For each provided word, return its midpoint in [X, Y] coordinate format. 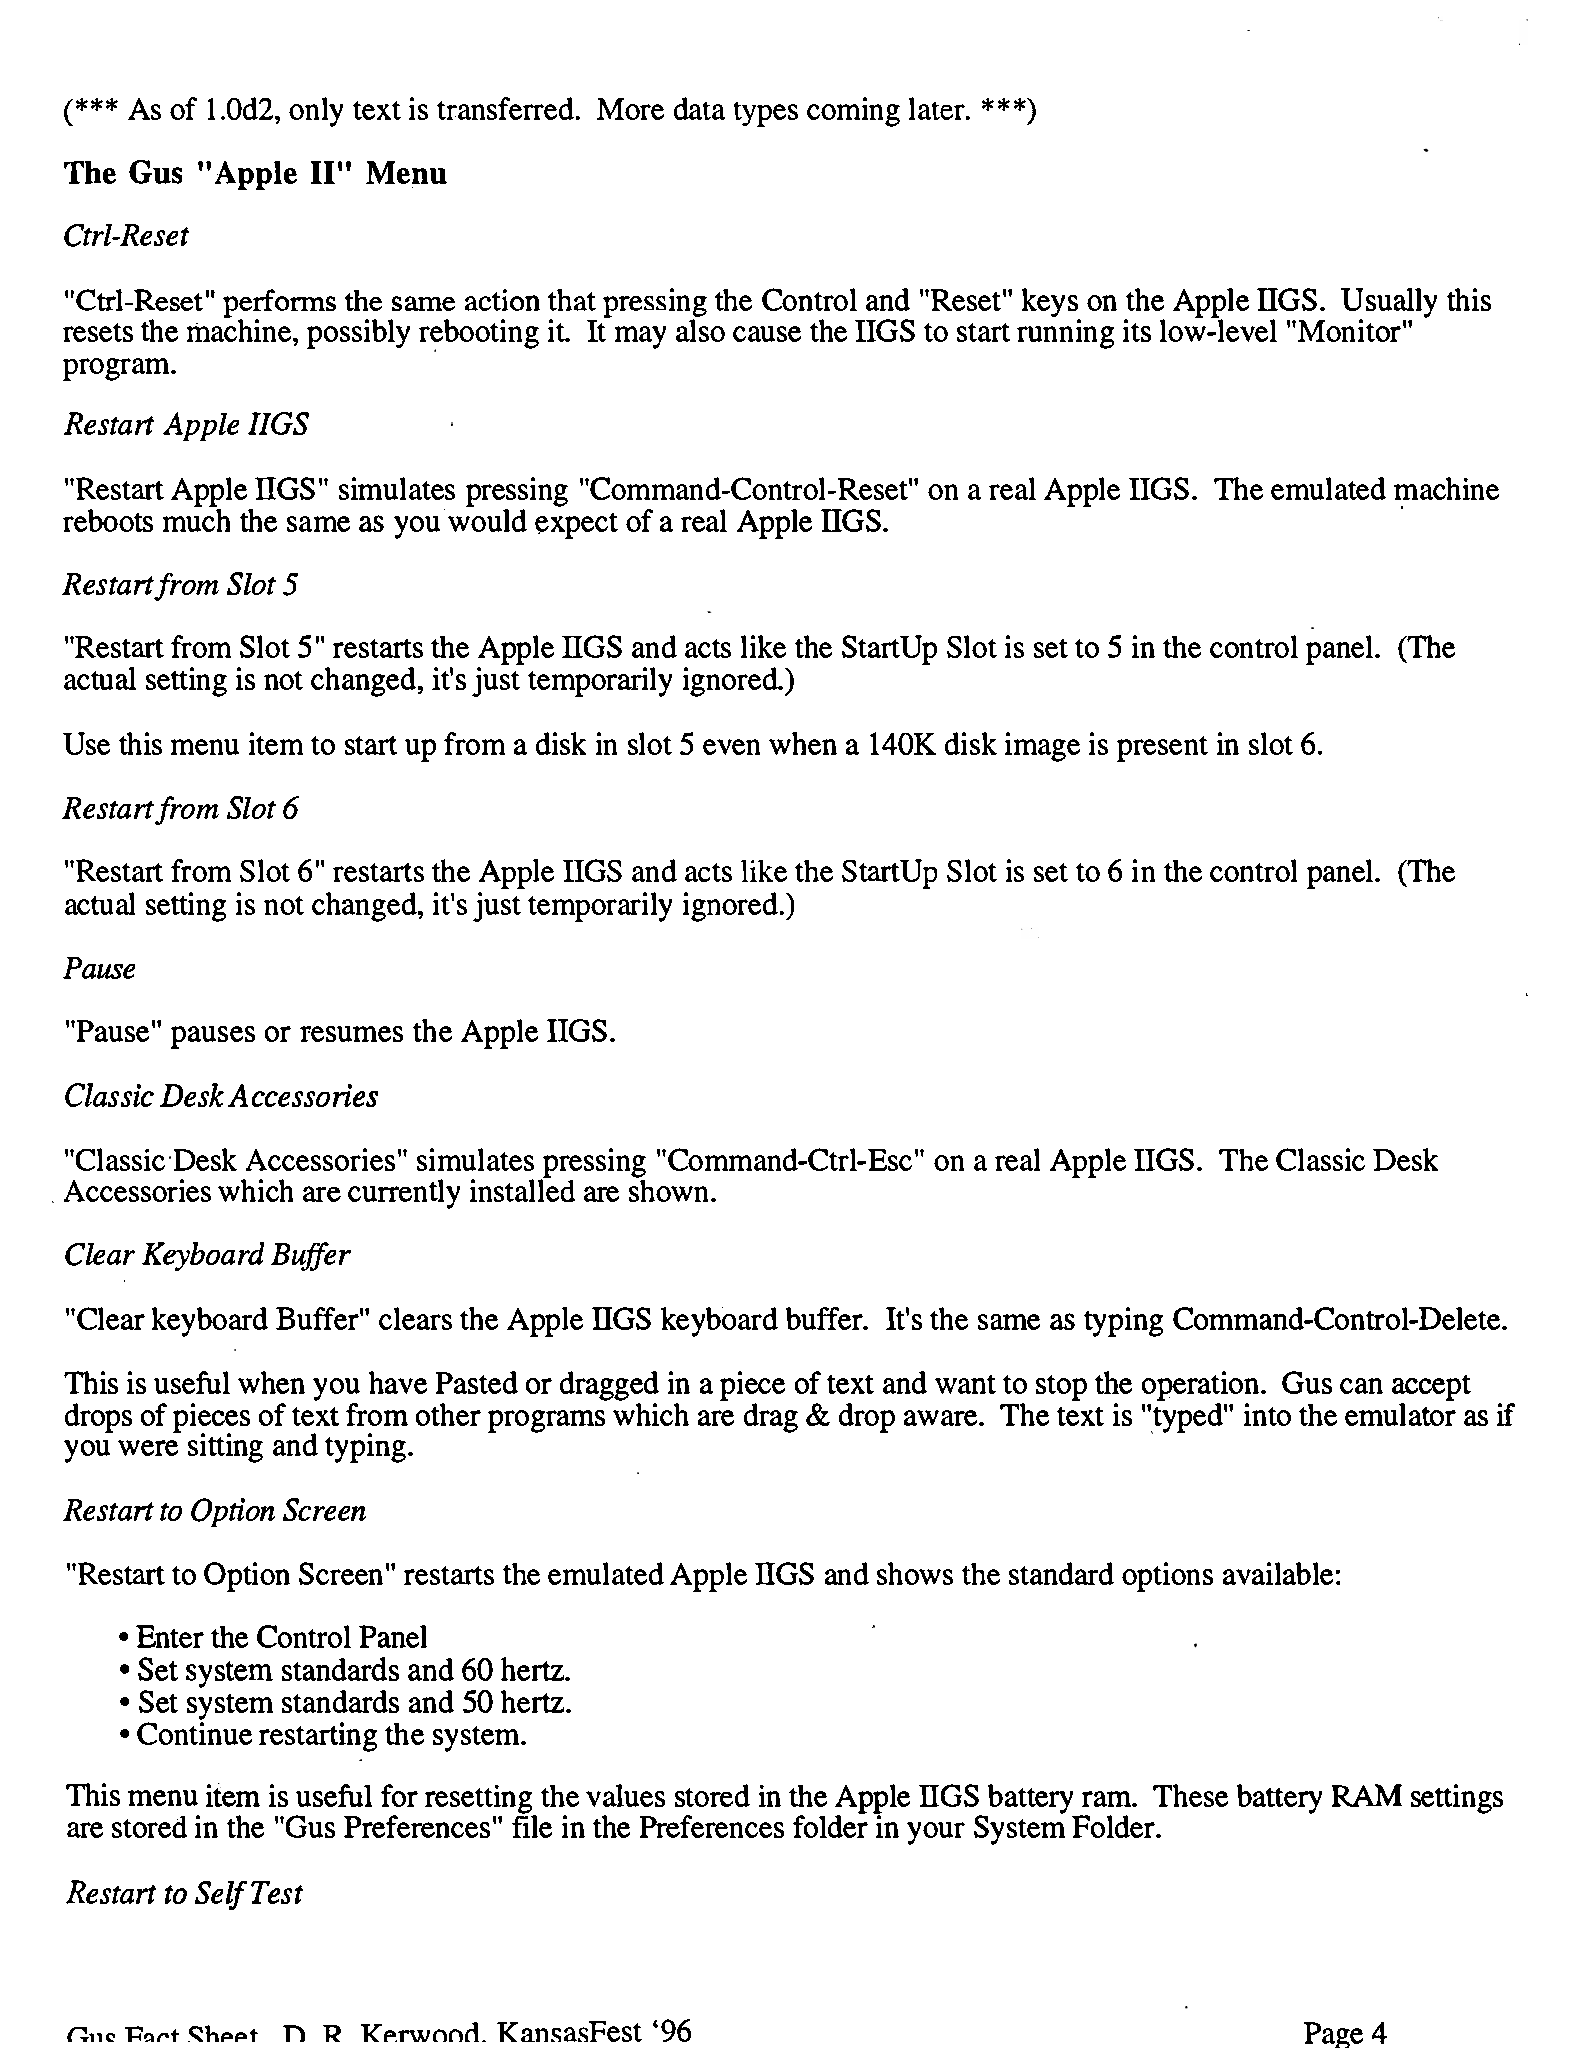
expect [576, 526]
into [1267, 1414]
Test [277, 1892]
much [196, 520]
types [766, 114]
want [965, 1384]
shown [670, 1189]
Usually [1389, 304]
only [316, 112]
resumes [351, 1034]
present [1162, 749]
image [1042, 747]
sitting [225, 1448]
